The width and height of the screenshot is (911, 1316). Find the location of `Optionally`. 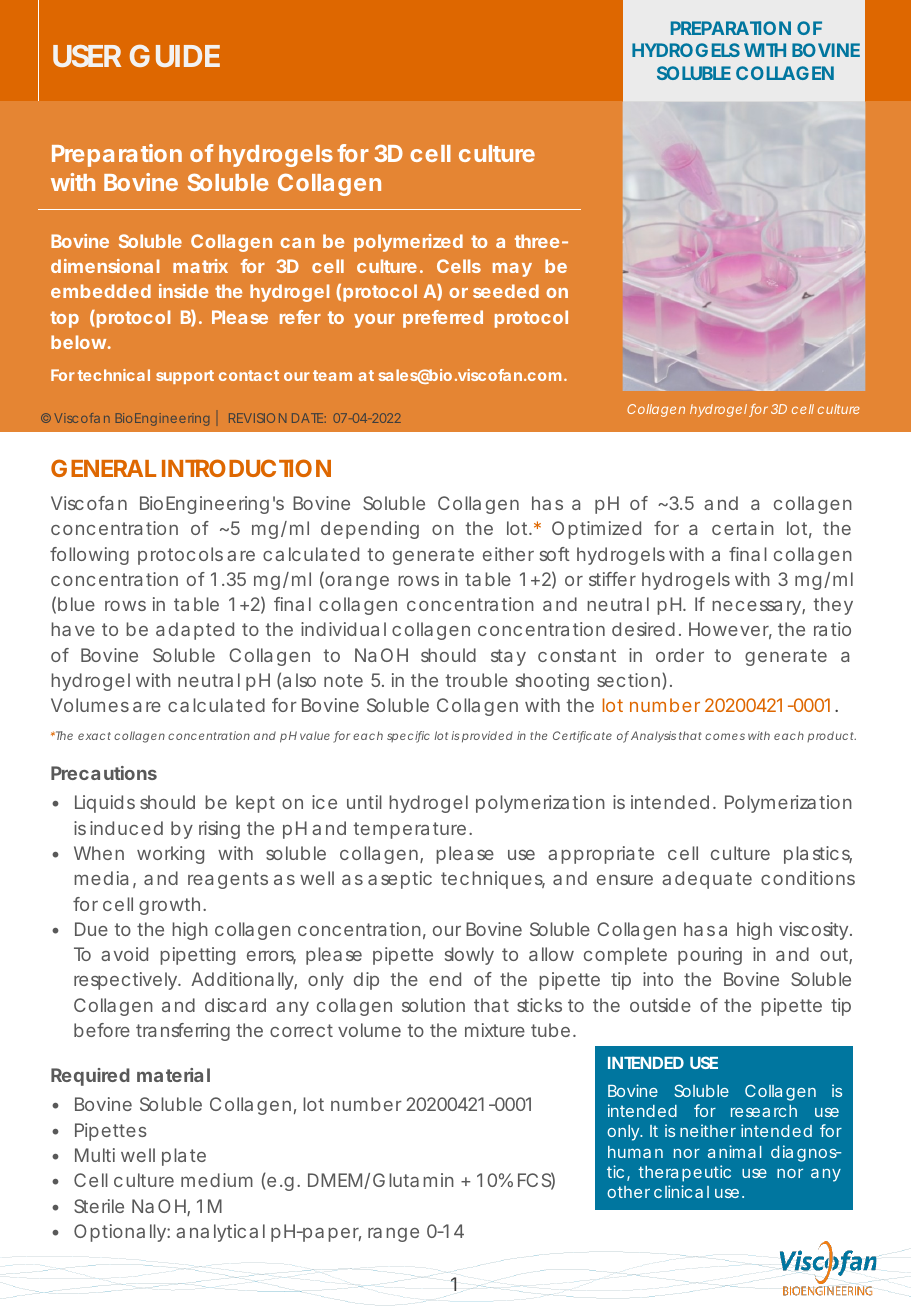

Optionally is located at coordinates (121, 1233).
